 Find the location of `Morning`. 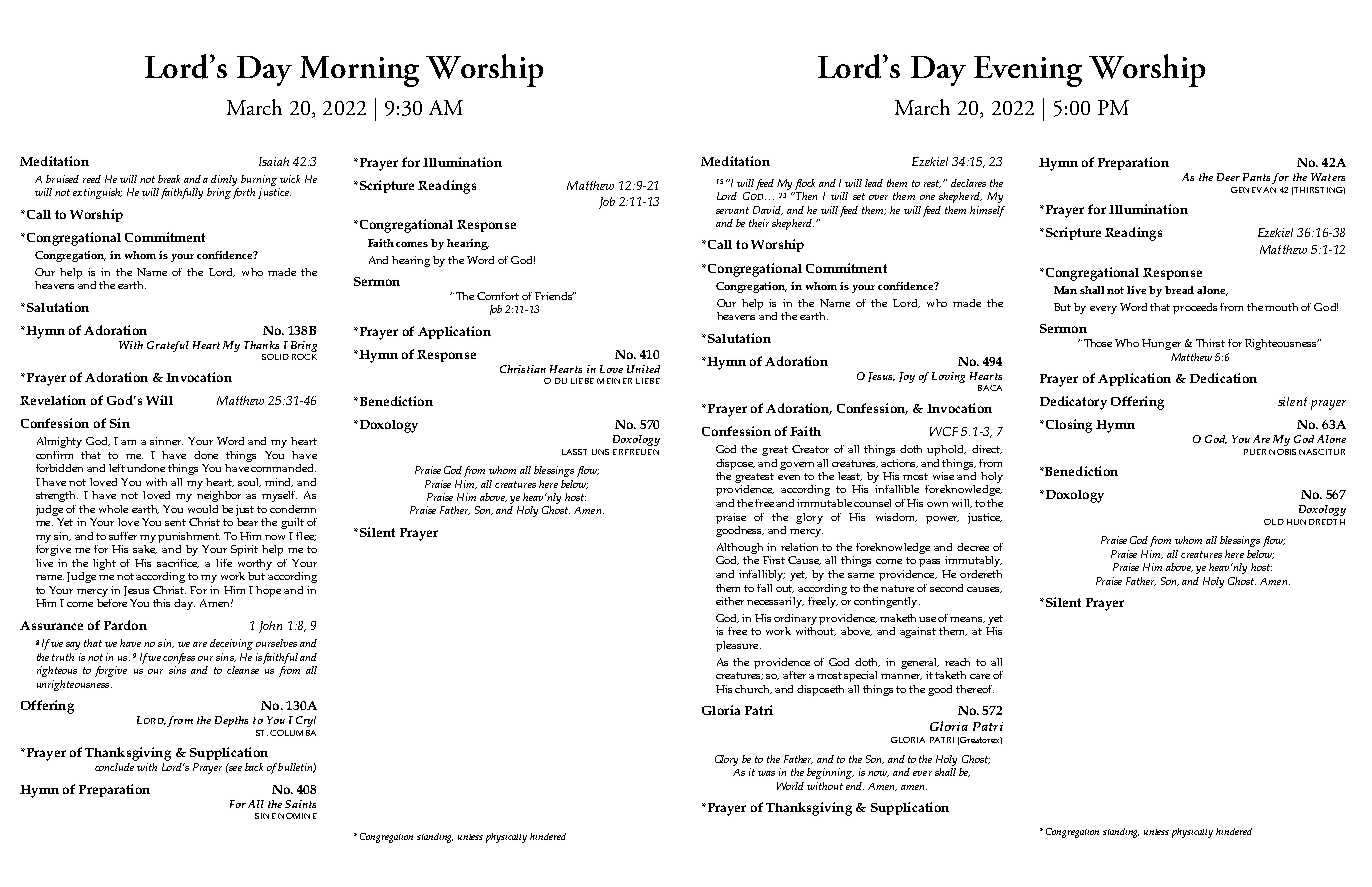

Morning is located at coordinates (359, 71).
